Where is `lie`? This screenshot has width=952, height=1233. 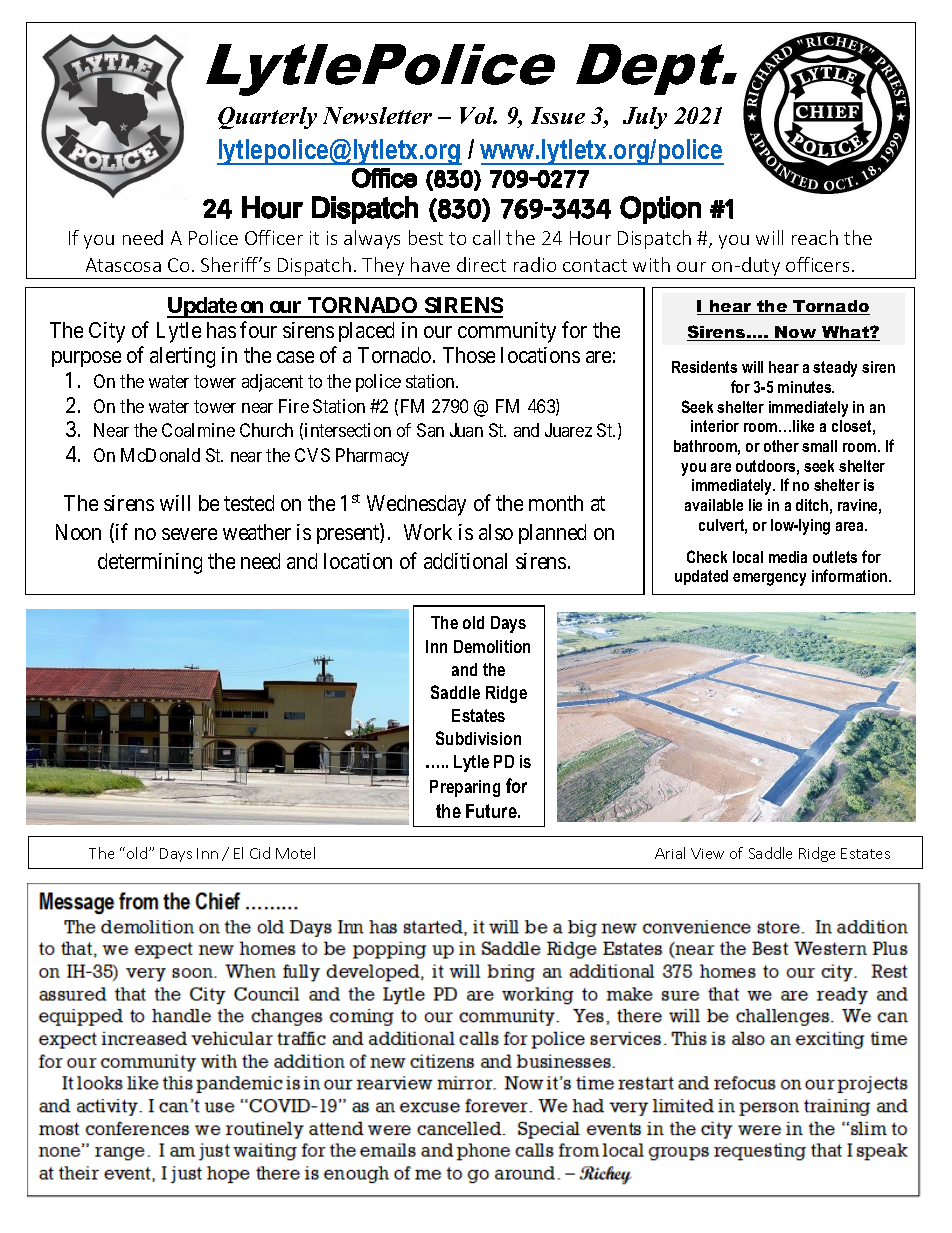 lie is located at coordinates (755, 505).
